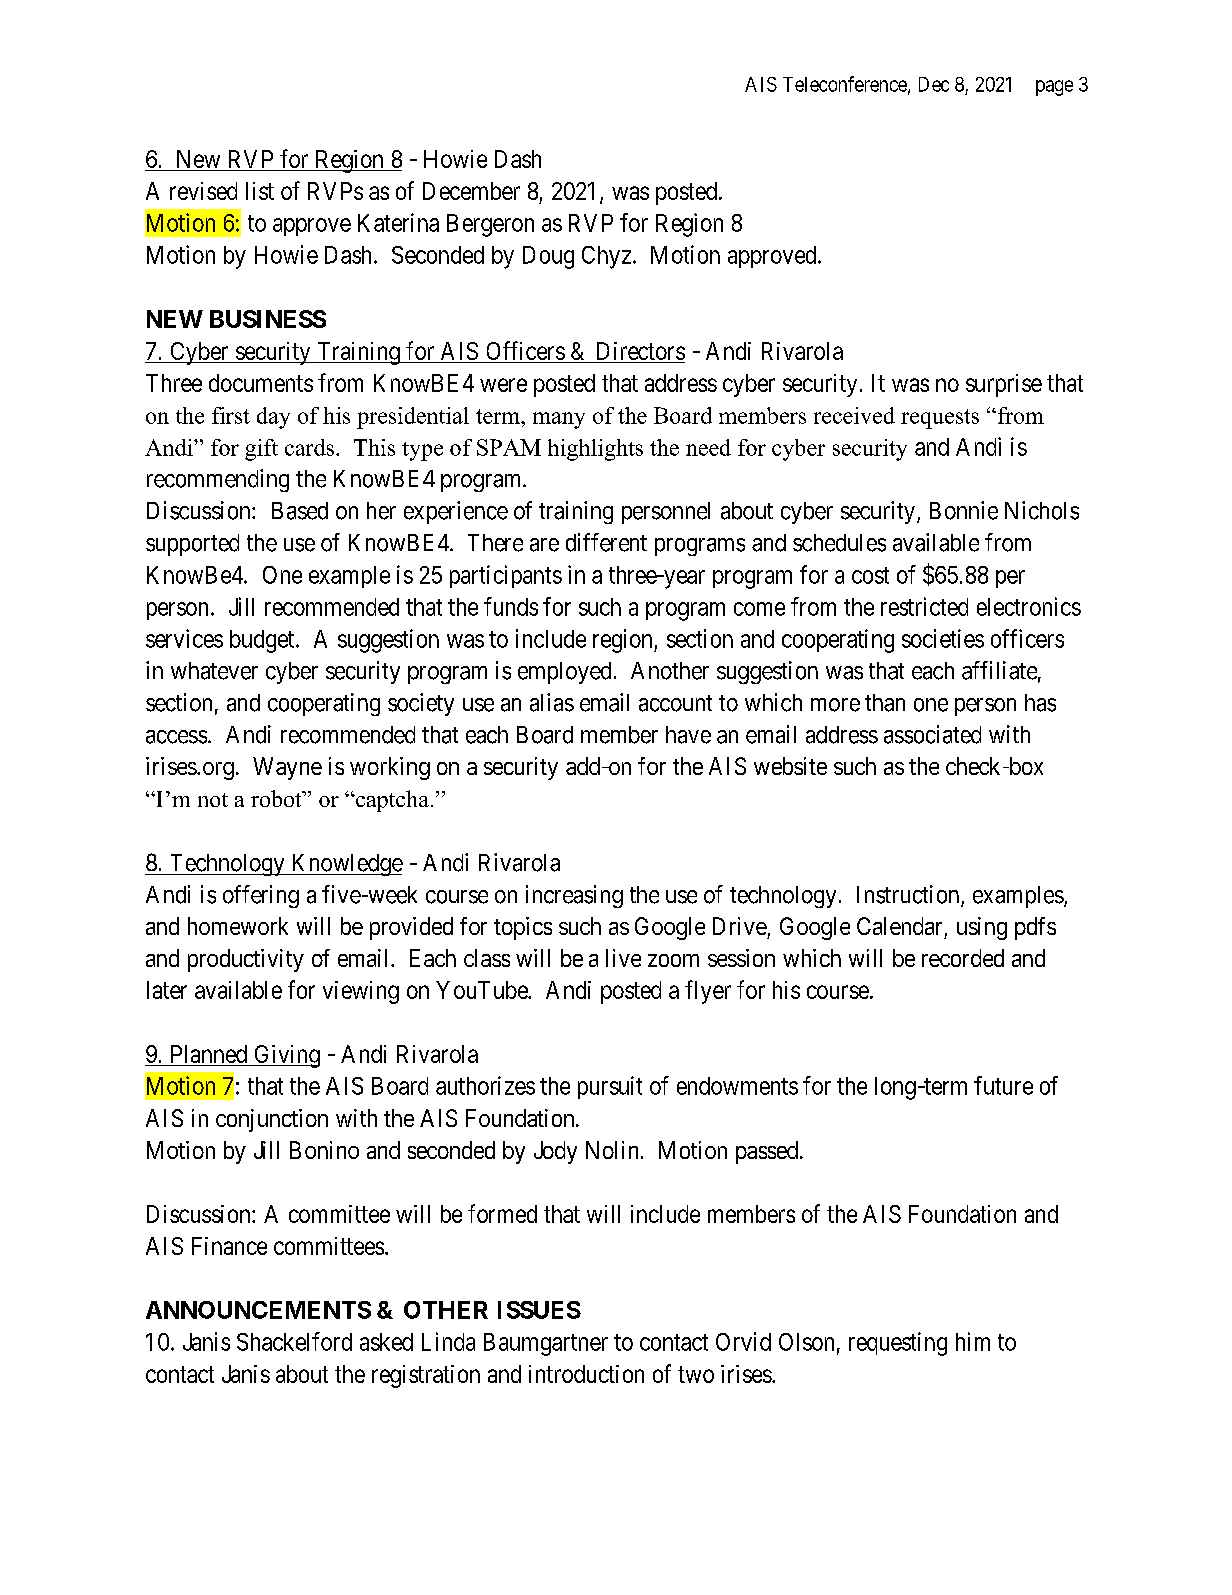  What do you see at coordinates (287, 768) in the page?
I see `Wayne` at bounding box center [287, 768].
